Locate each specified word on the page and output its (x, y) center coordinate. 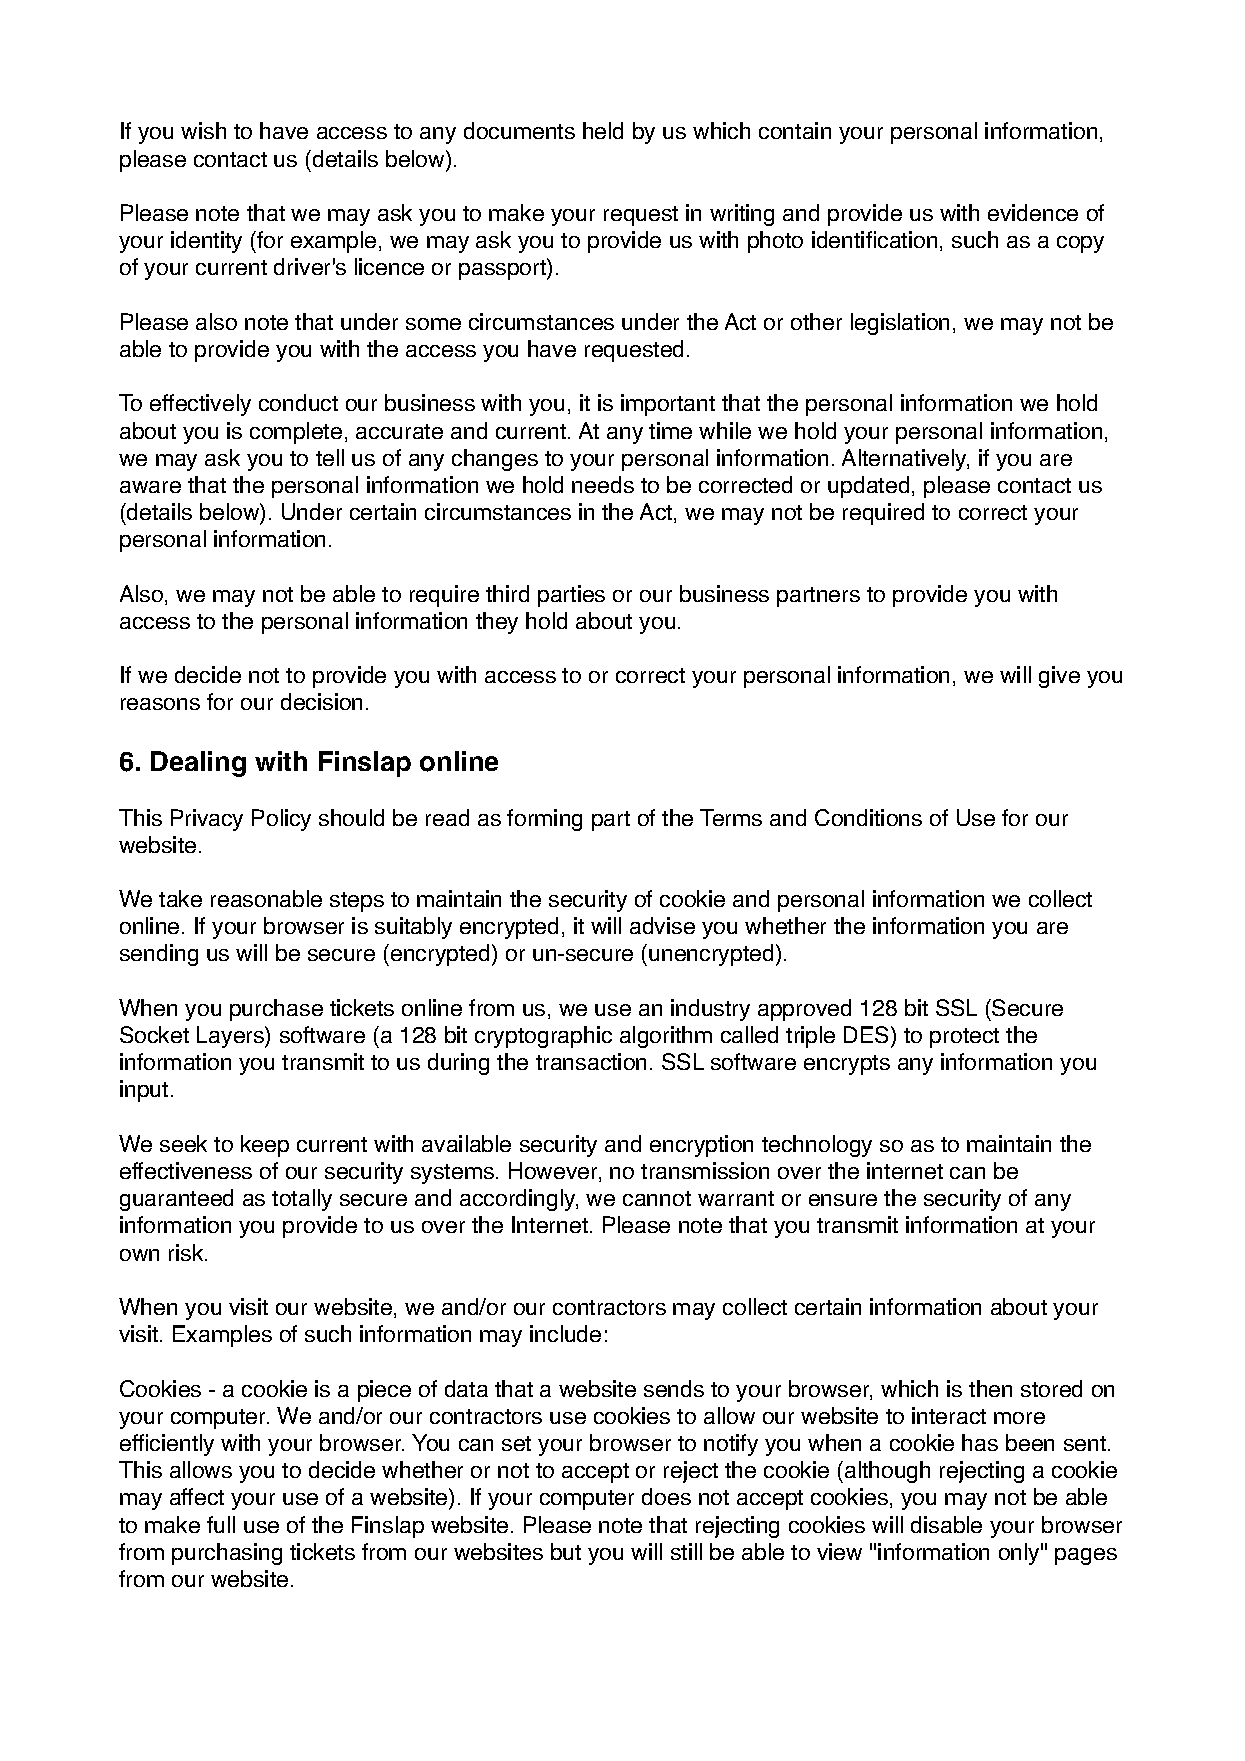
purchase (276, 1010)
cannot (657, 1198)
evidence (1033, 212)
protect (964, 1038)
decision (321, 701)
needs (603, 484)
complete (296, 433)
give (1059, 677)
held (603, 130)
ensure (843, 1200)
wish (203, 130)
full (221, 1524)
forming (544, 820)
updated (868, 487)
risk (187, 1252)
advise (662, 925)
